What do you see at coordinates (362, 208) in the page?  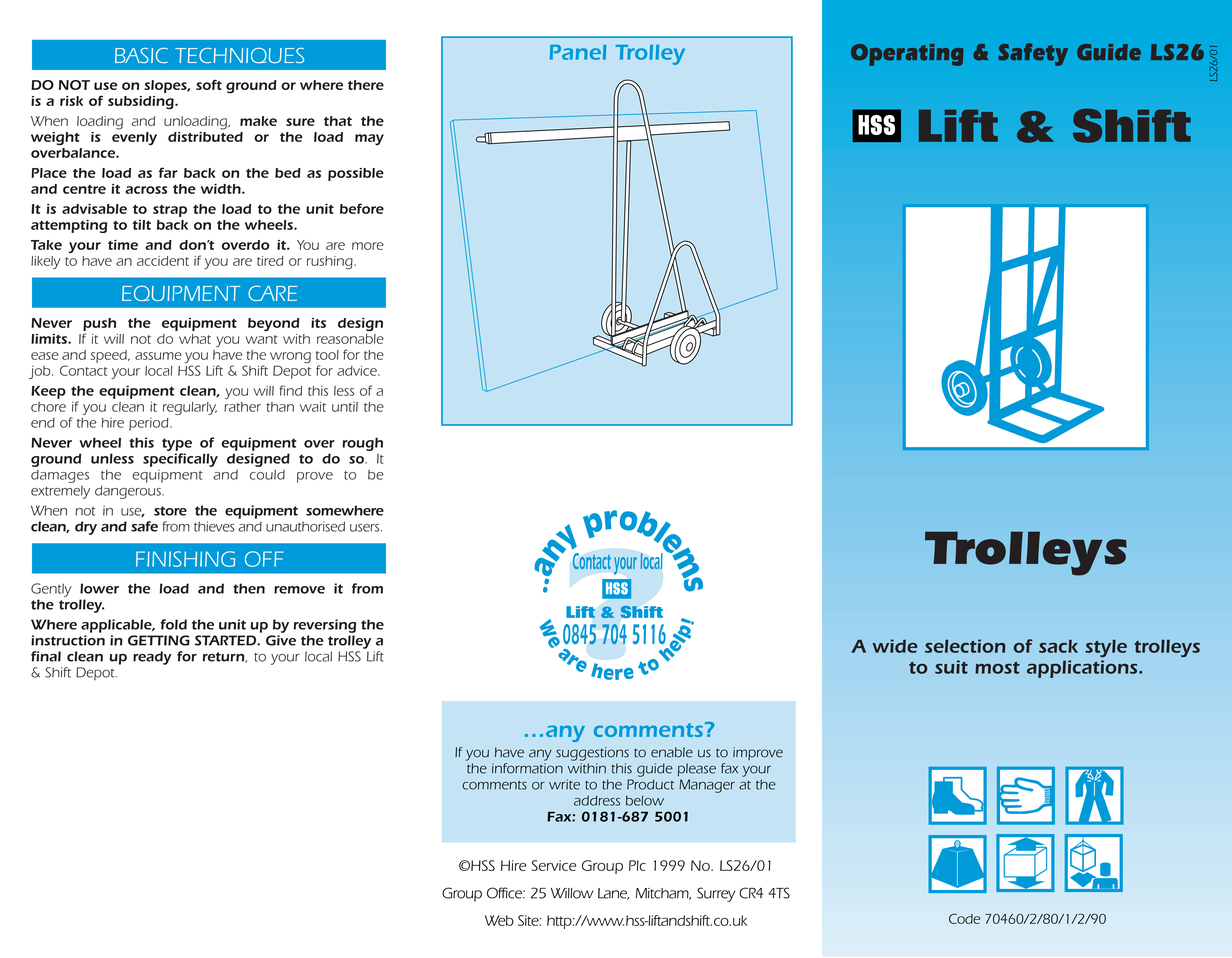 I see `before` at bounding box center [362, 208].
